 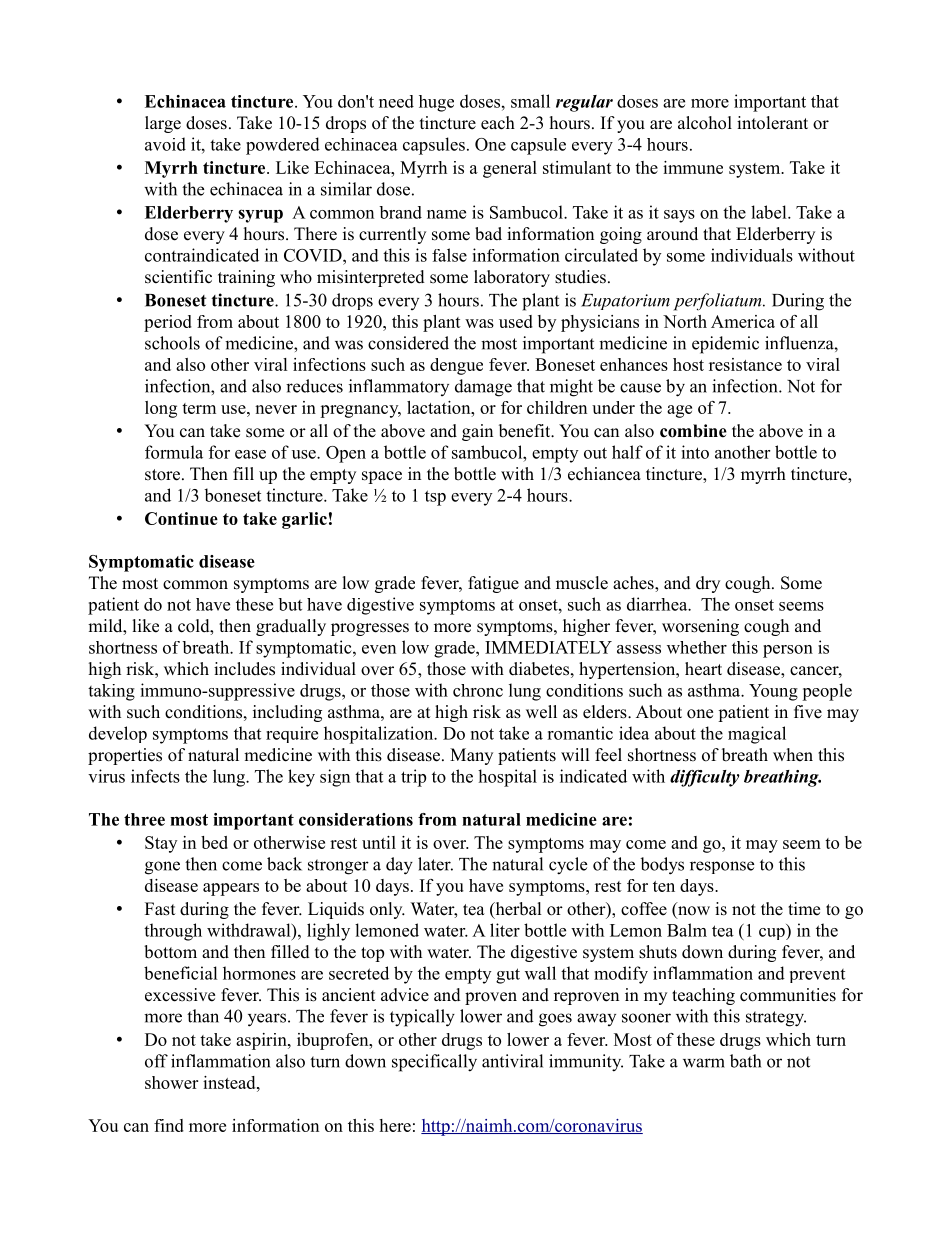 I want to click on shower, so click(x=171, y=1082).
